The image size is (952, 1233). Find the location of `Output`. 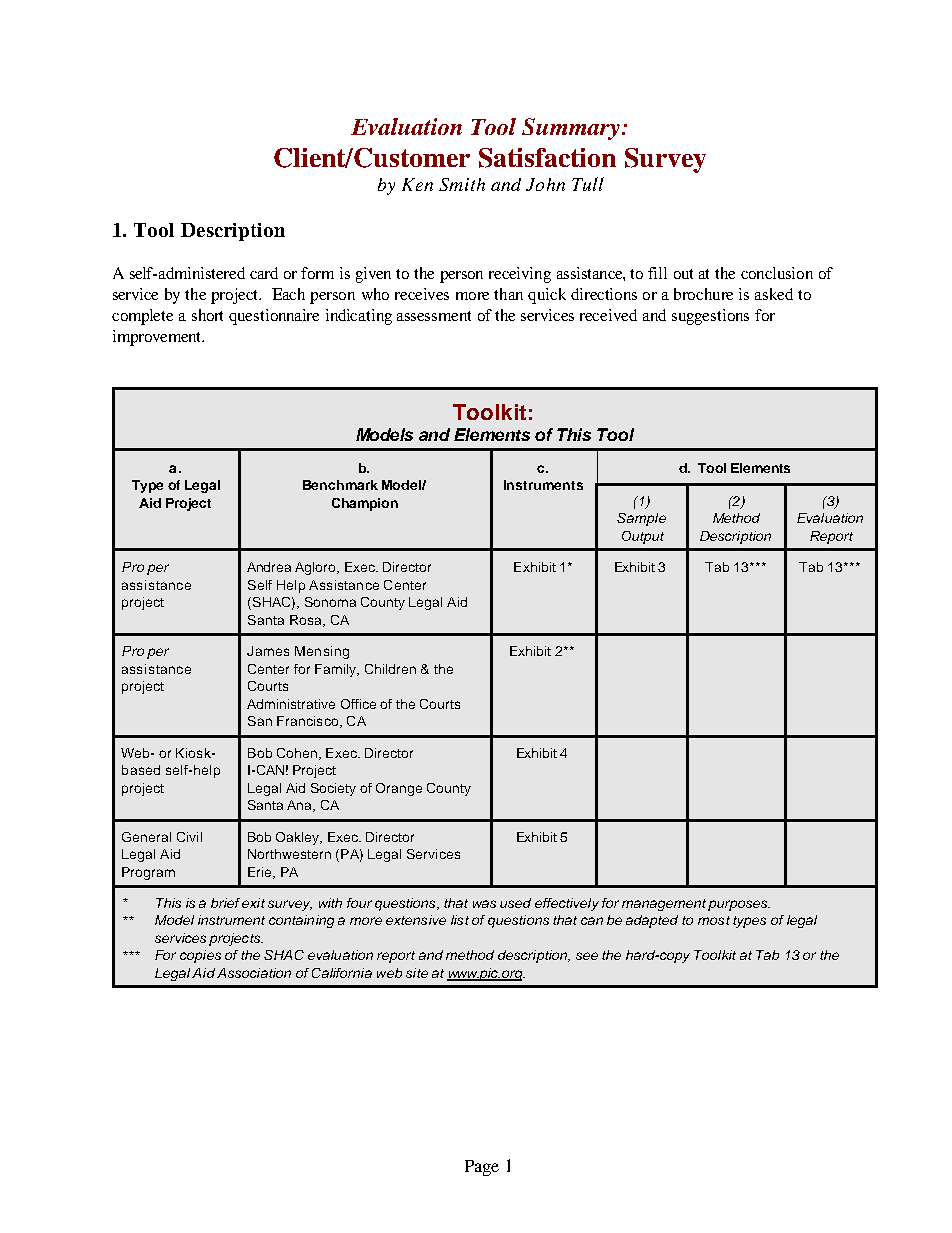

Output is located at coordinates (643, 537).
